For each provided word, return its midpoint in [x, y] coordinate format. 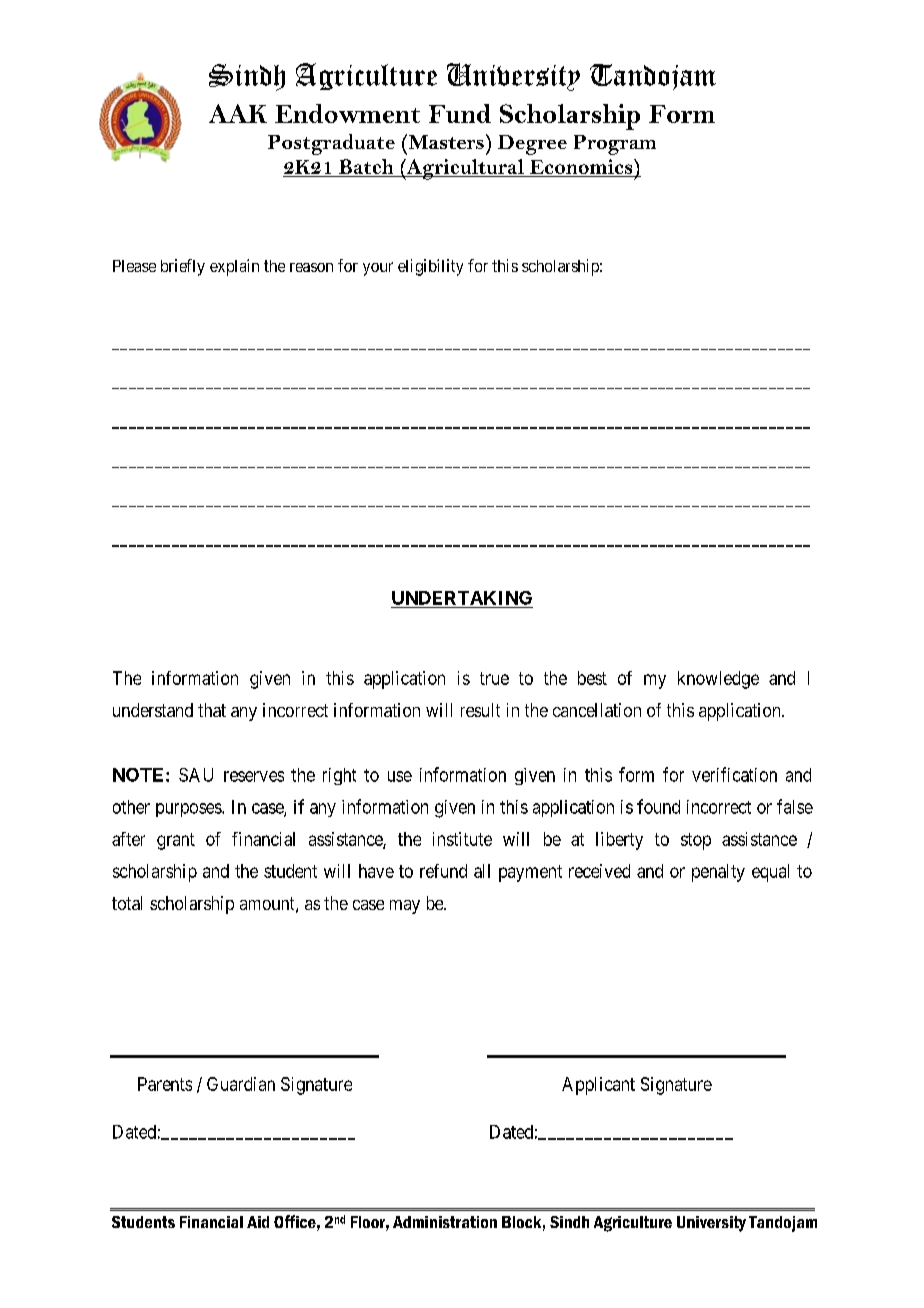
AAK [238, 113]
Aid [258, 1222]
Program [615, 145]
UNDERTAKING [462, 598]
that [212, 710]
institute [462, 839]
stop [696, 841]
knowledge [718, 680]
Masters [445, 141]
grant [176, 841]
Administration [445, 1222]
